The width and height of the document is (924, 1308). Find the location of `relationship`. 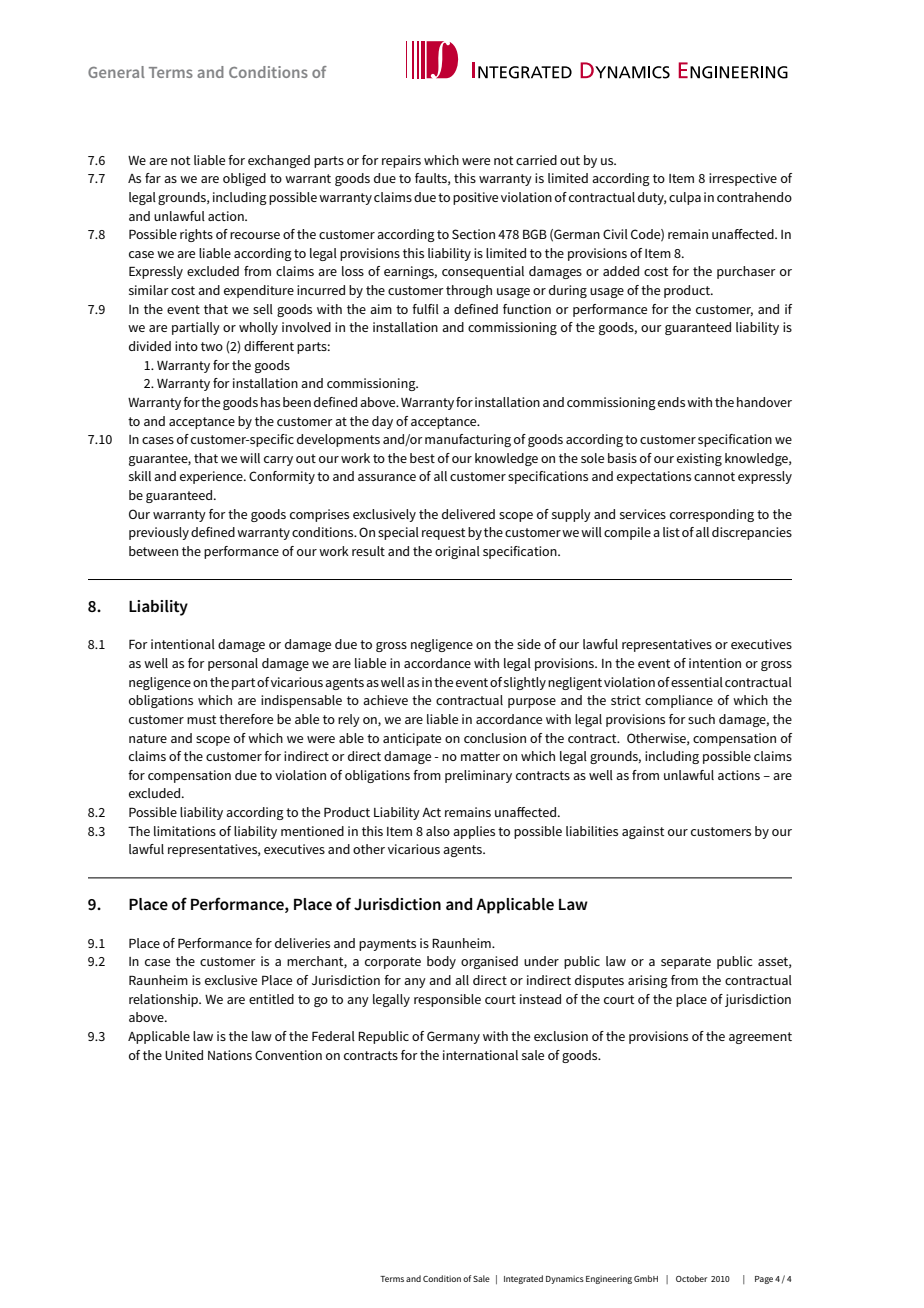

relationship is located at coordinates (165, 1000).
